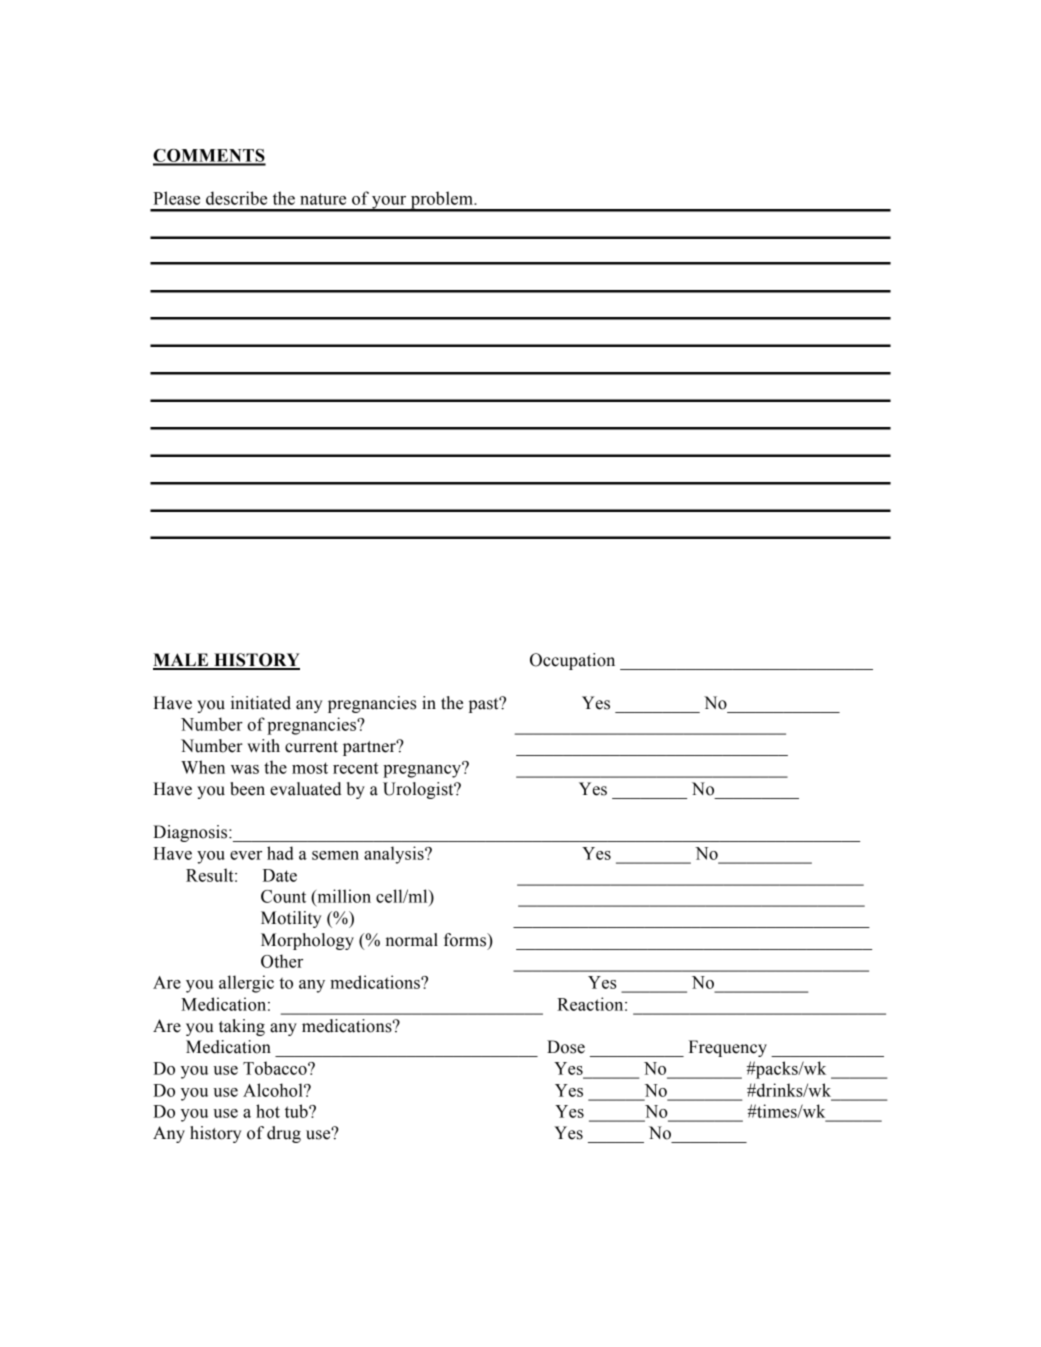 The width and height of the document is (1041, 1347). Describe the element at coordinates (268, 1111) in the document. I see `hot` at that location.
